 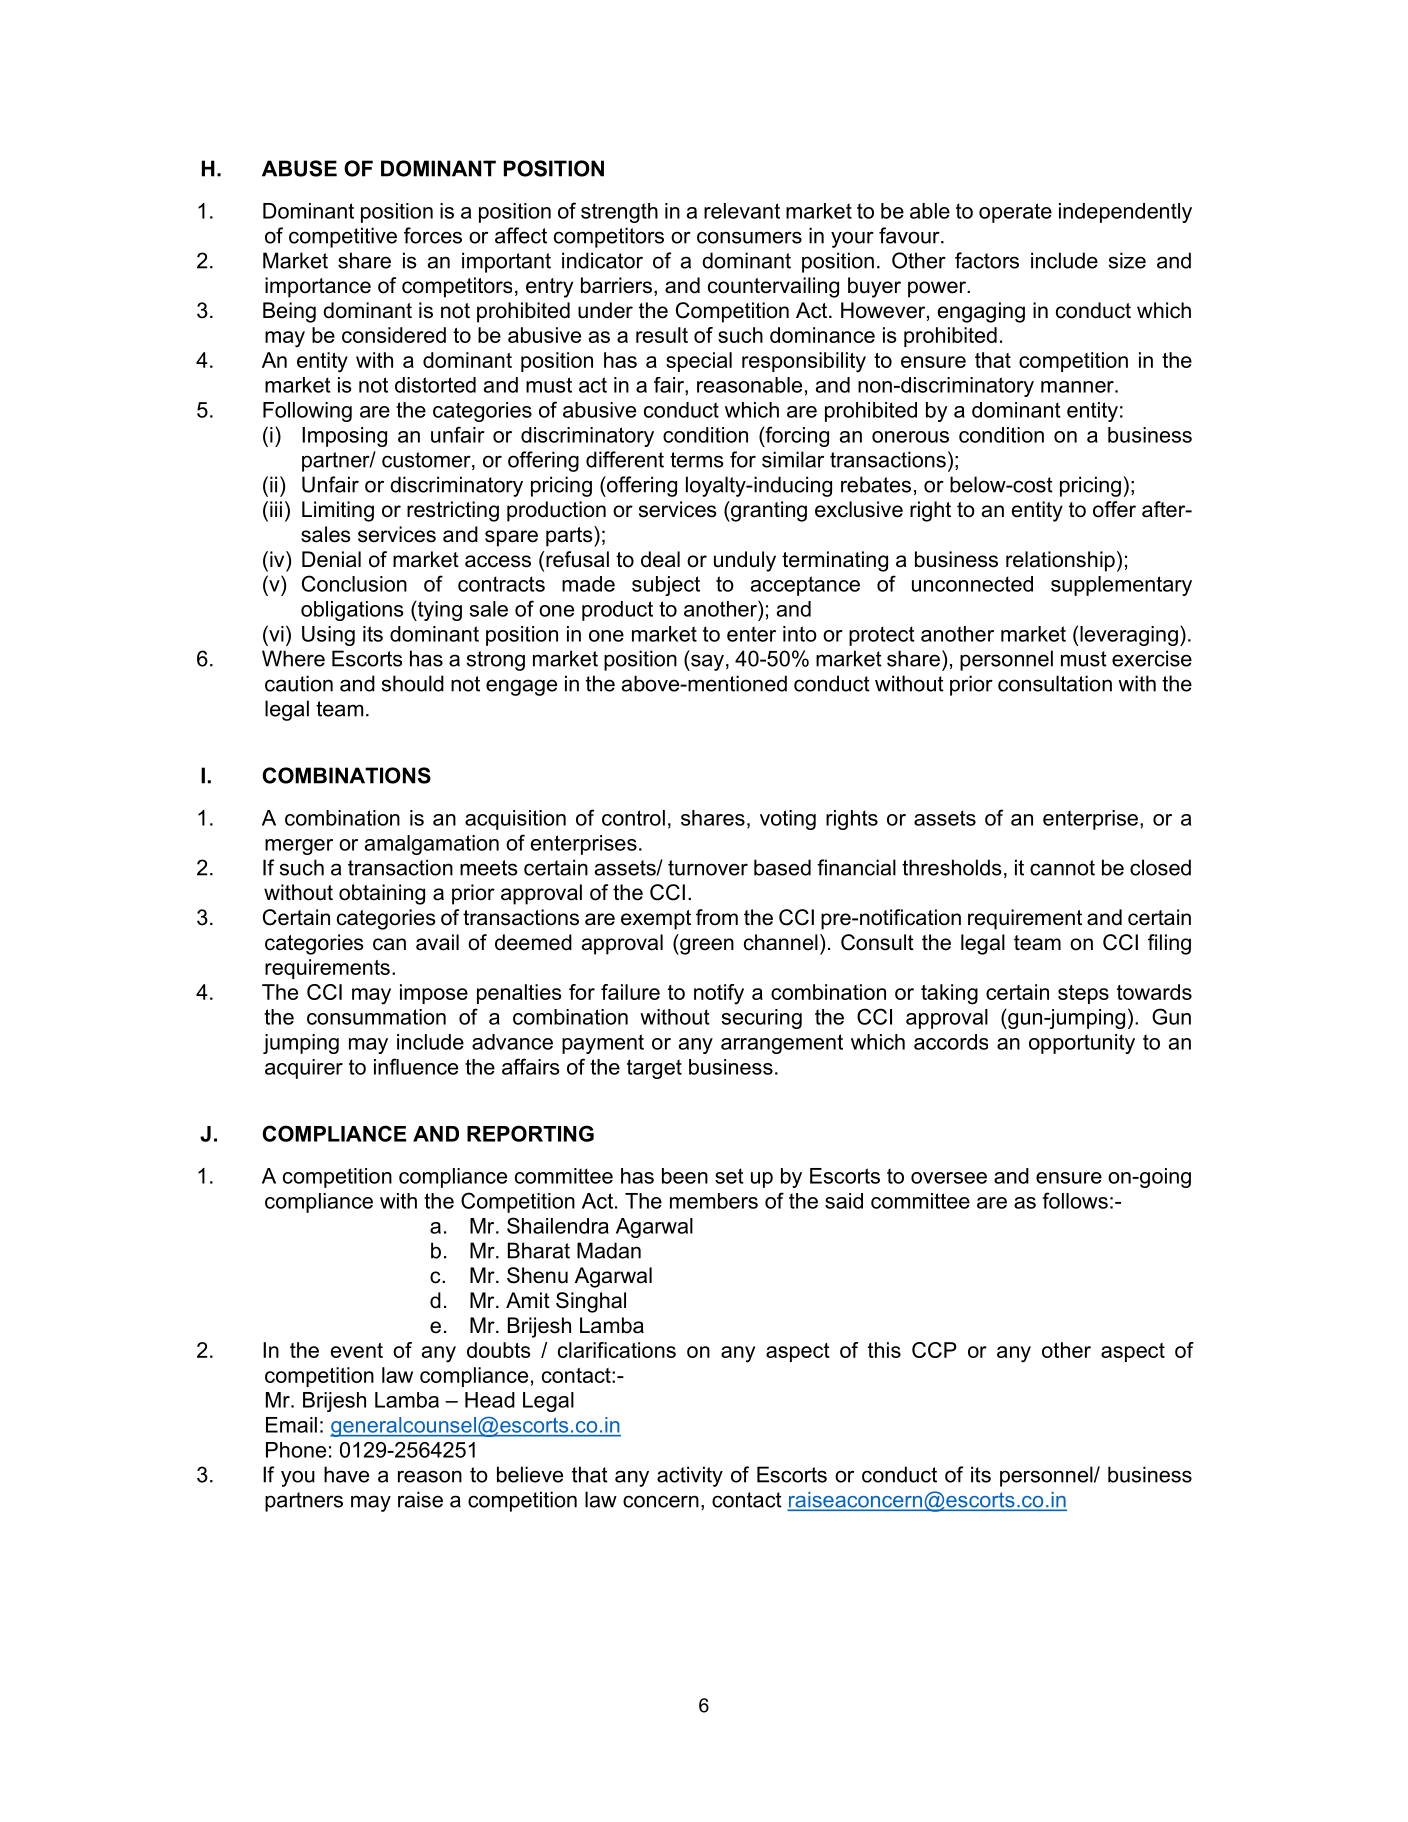 What do you see at coordinates (1015, 213) in the screenshot?
I see `operate` at bounding box center [1015, 213].
